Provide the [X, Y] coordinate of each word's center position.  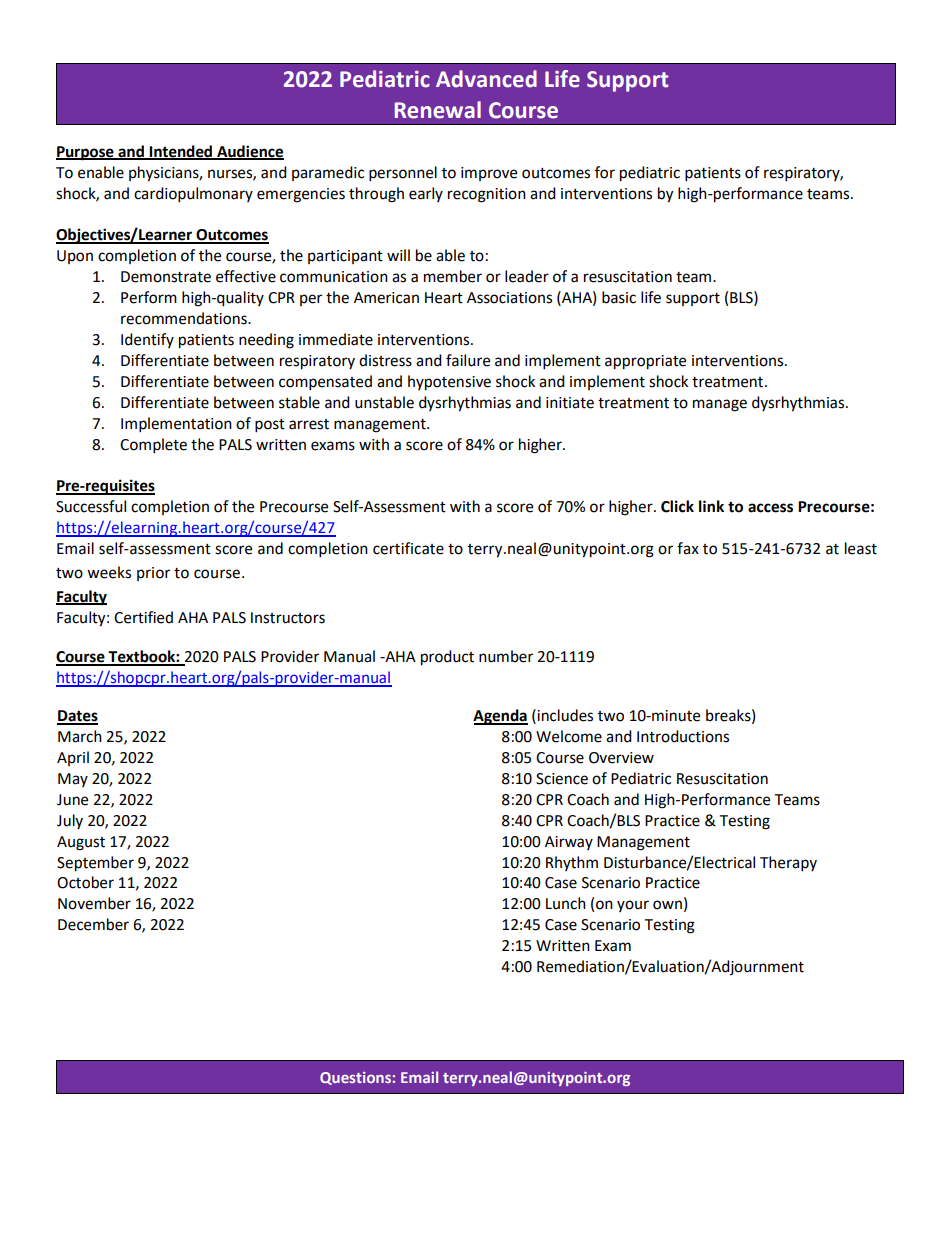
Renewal [438, 110]
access [770, 508]
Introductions [683, 736]
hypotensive [449, 383]
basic [619, 297]
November [94, 903]
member [453, 276]
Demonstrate [166, 277]
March [80, 736]
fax [688, 548]
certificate [408, 548]
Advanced [486, 79]
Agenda [500, 717]
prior [153, 574]
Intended [181, 152]
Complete [153, 446]
